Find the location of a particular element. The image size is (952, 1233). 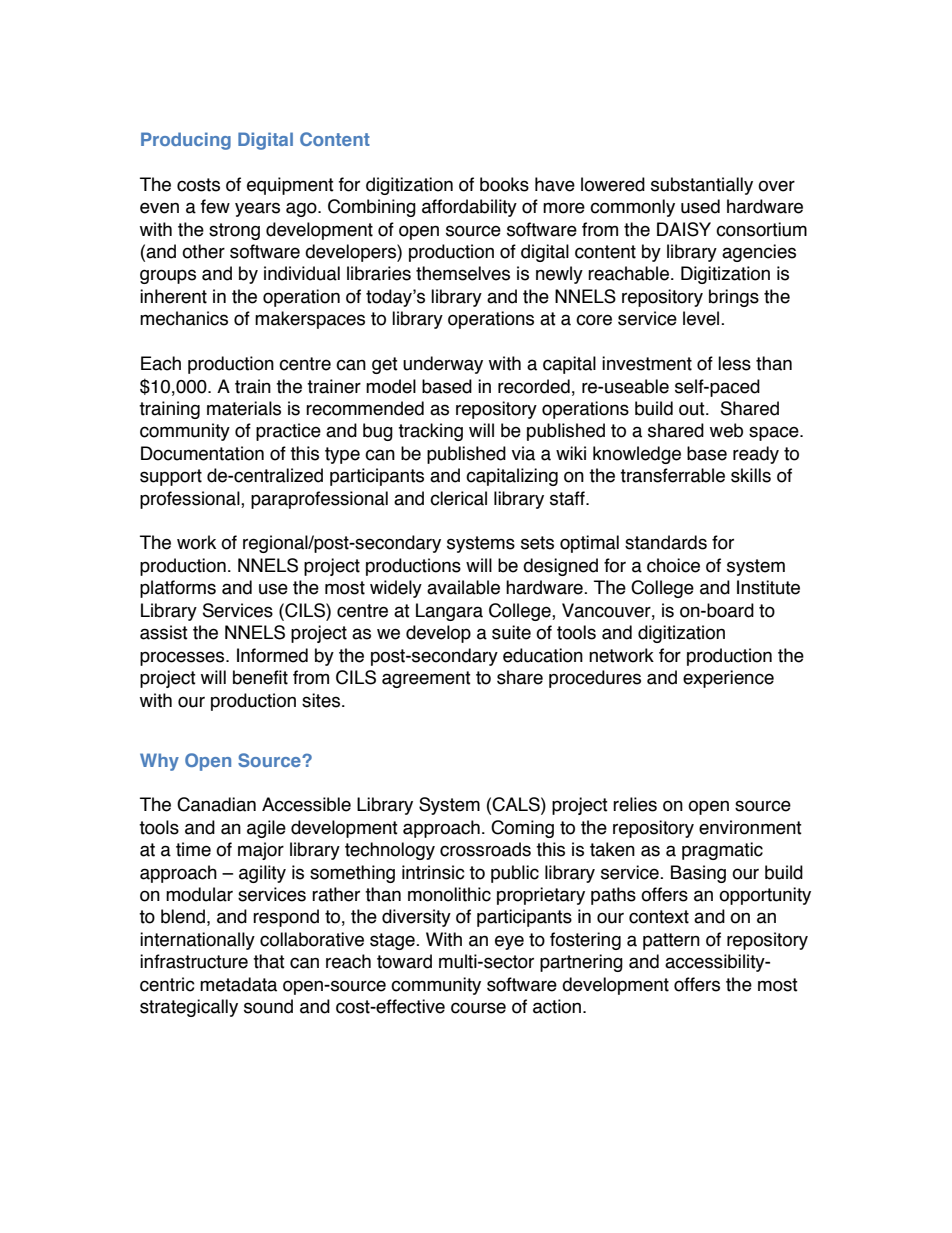

less is located at coordinates (734, 363).
